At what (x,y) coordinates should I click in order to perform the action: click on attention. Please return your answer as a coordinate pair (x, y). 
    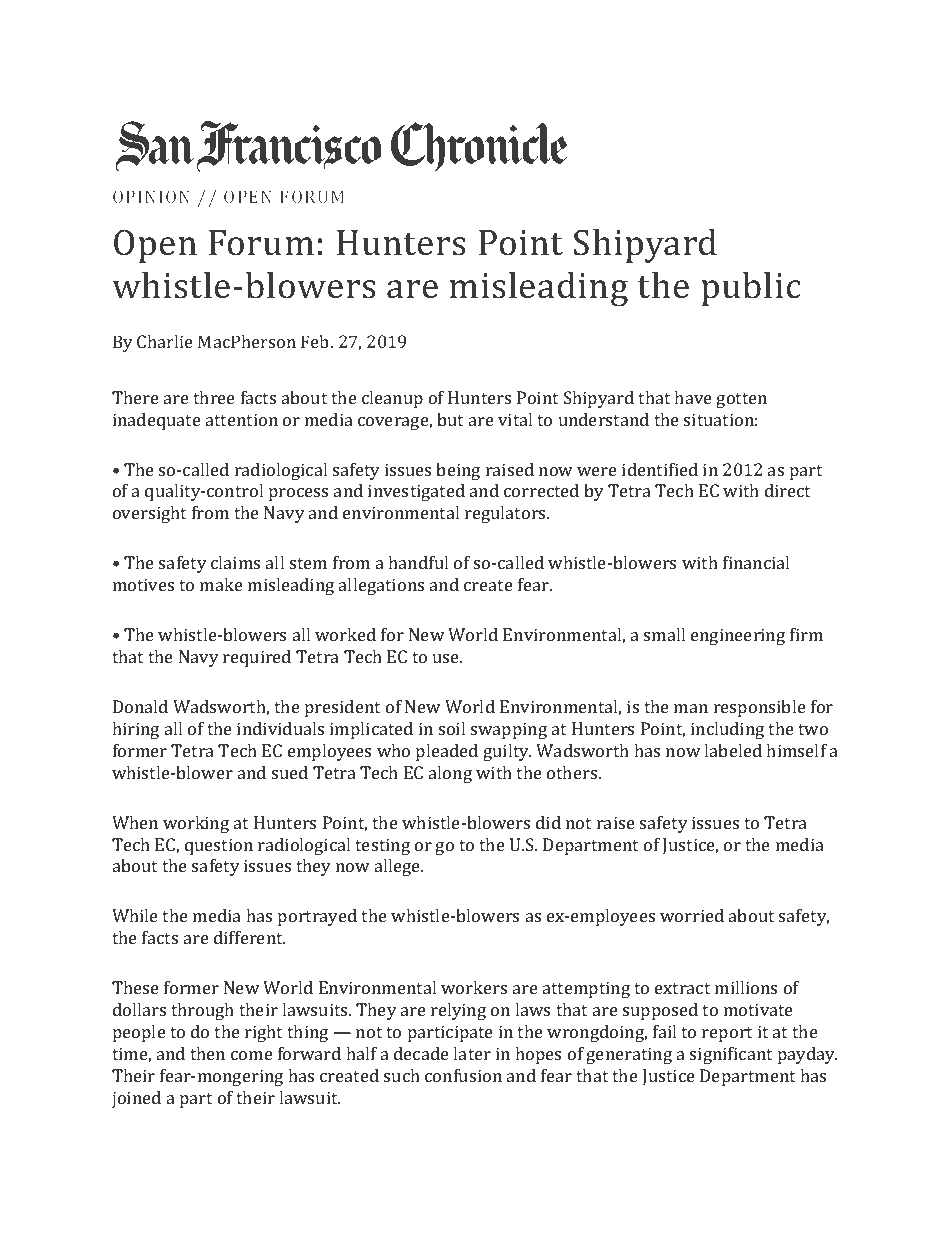
    Looking at the image, I should click on (242, 419).
